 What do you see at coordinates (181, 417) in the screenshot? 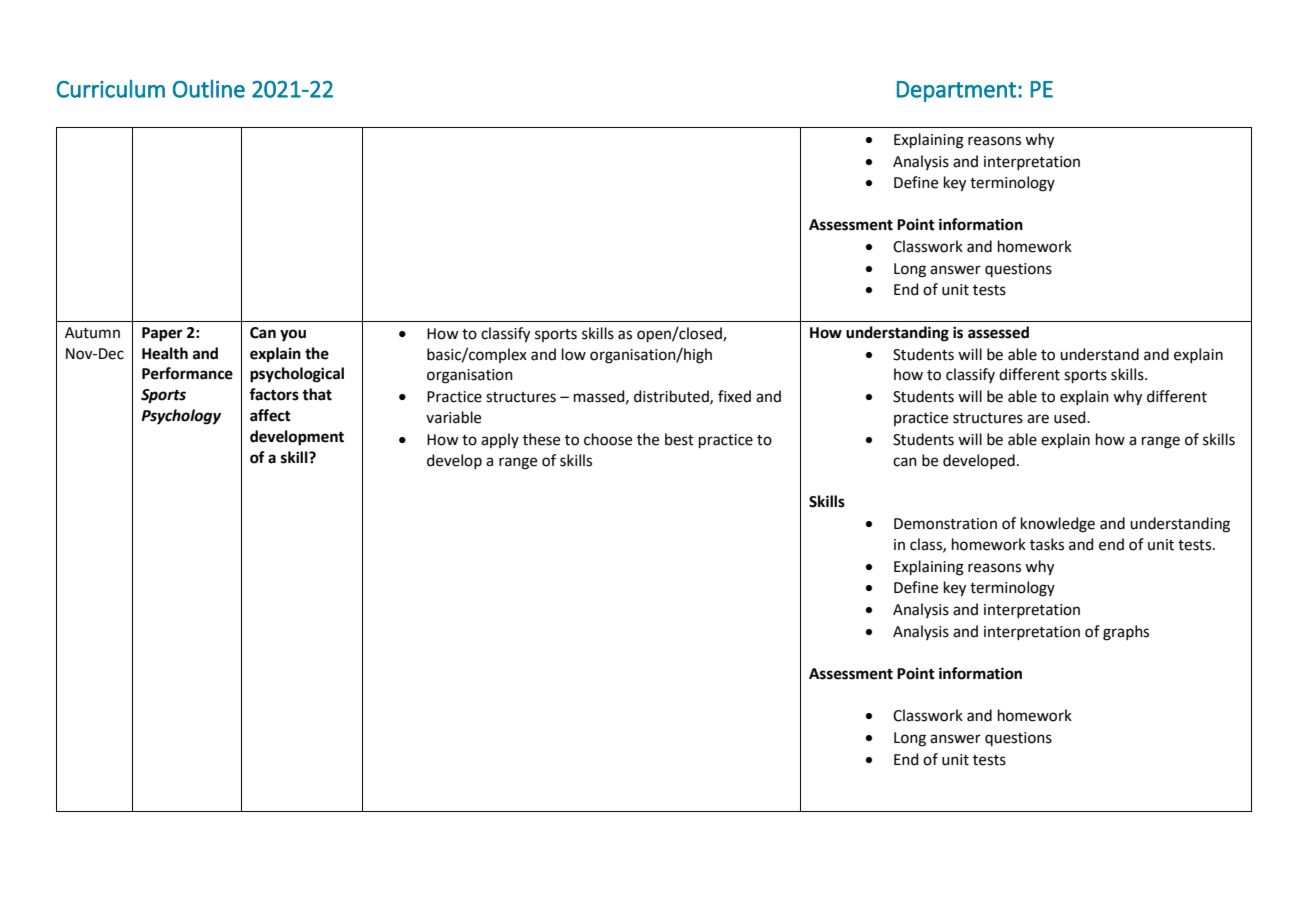
I see `Psychology` at bounding box center [181, 417].
